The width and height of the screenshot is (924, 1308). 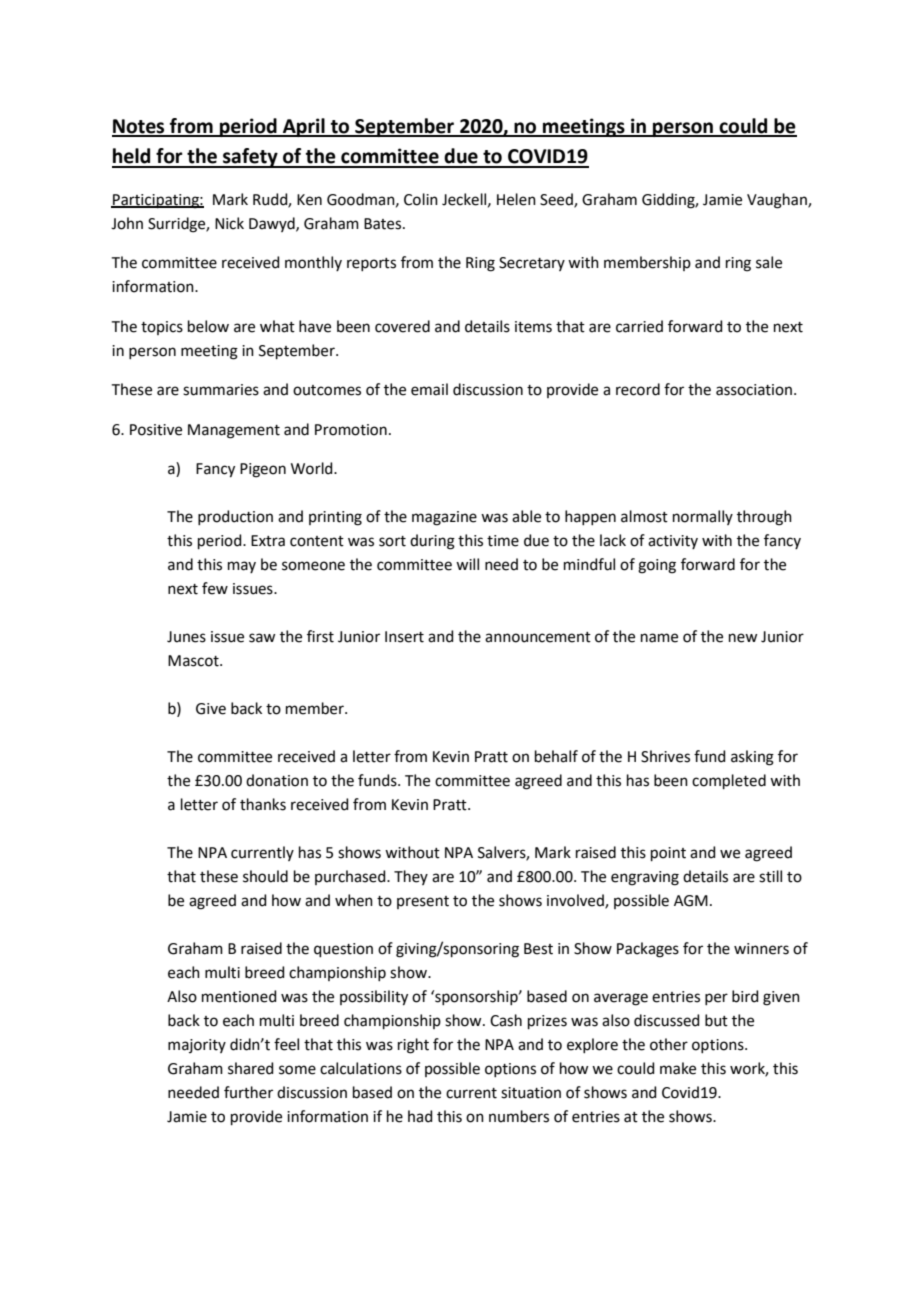 What do you see at coordinates (250, 158) in the screenshot?
I see `safety` at bounding box center [250, 158].
